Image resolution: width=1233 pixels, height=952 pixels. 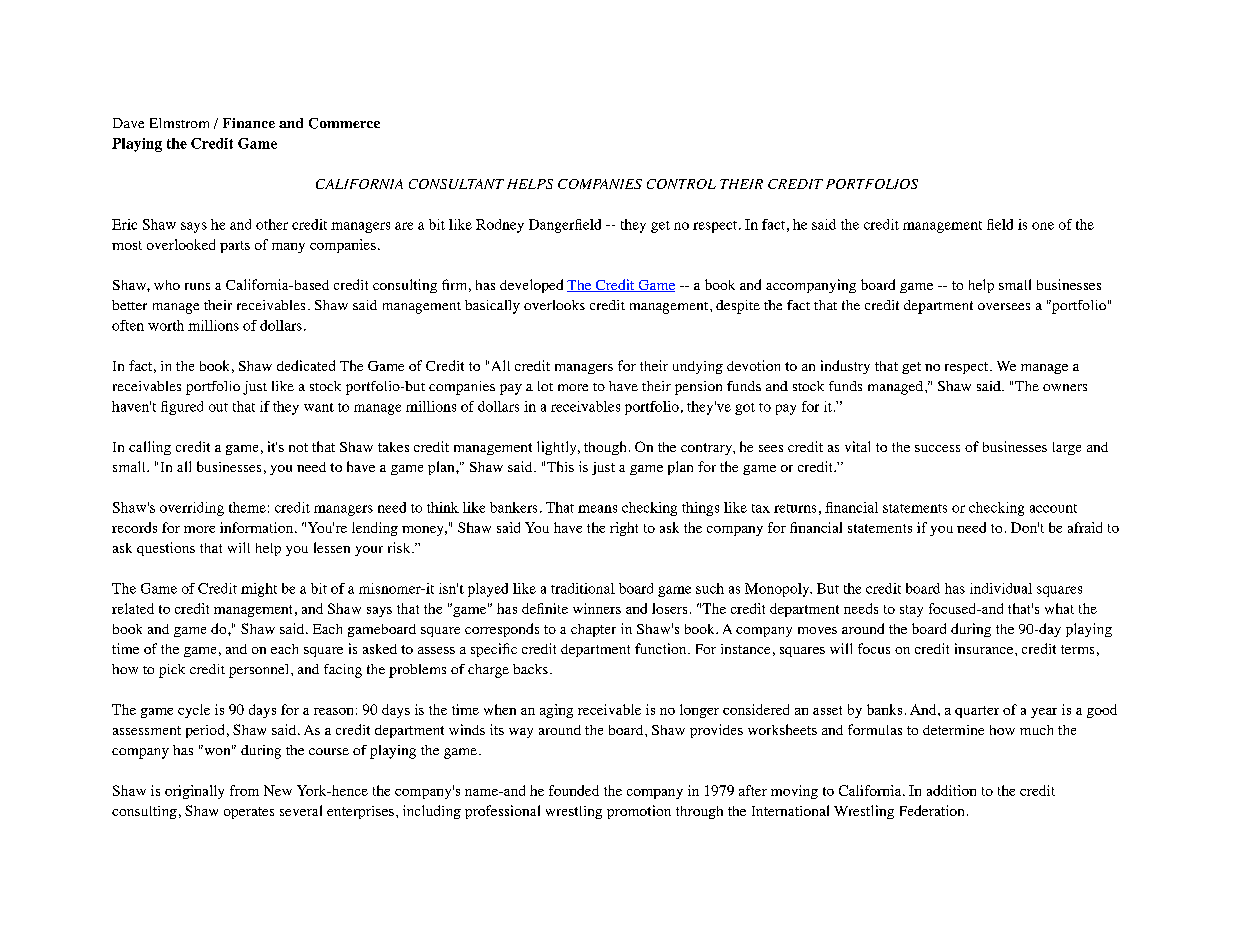 What do you see at coordinates (574, 790) in the screenshot?
I see `founded` at bounding box center [574, 790].
